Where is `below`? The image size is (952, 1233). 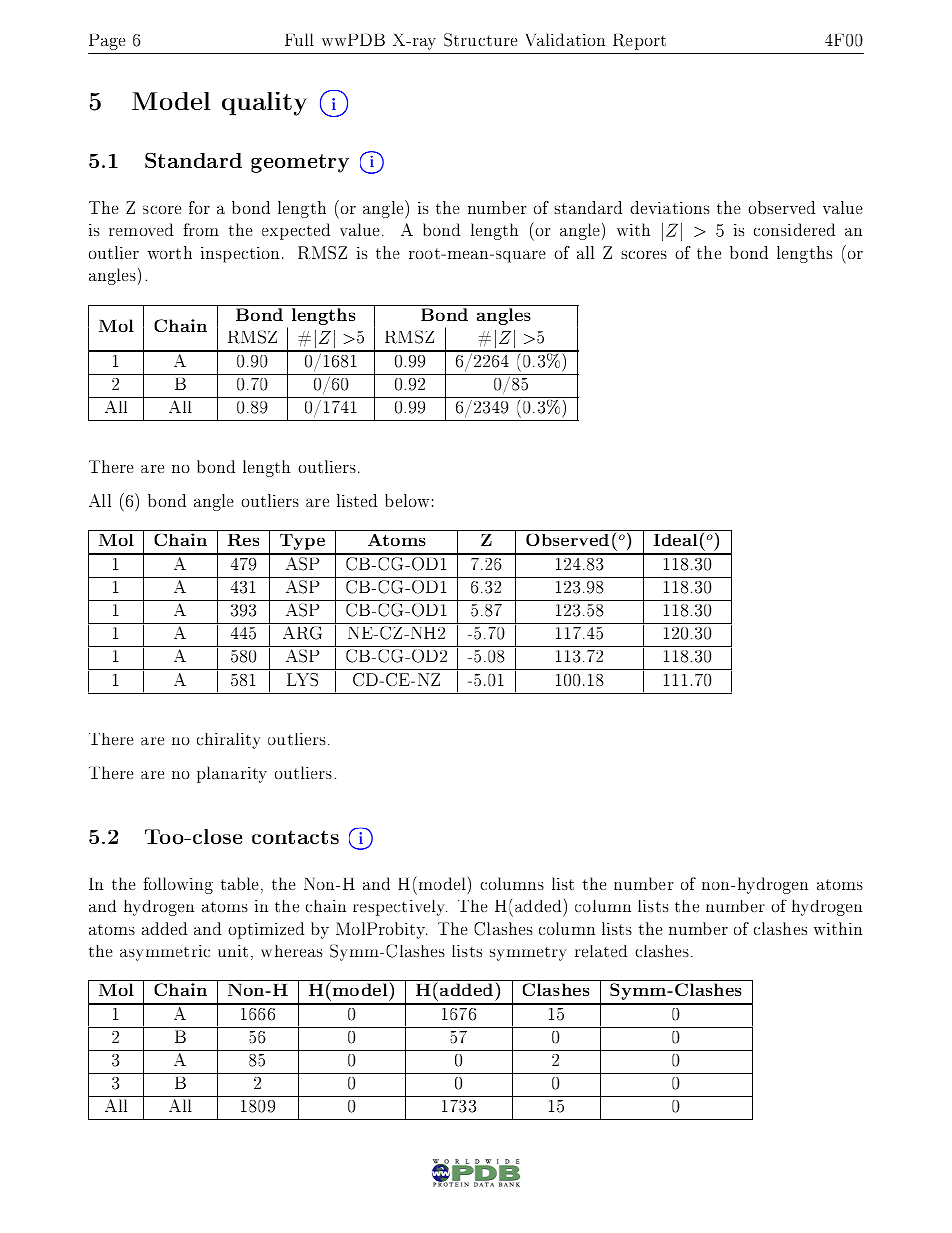
below is located at coordinates (407, 500).
